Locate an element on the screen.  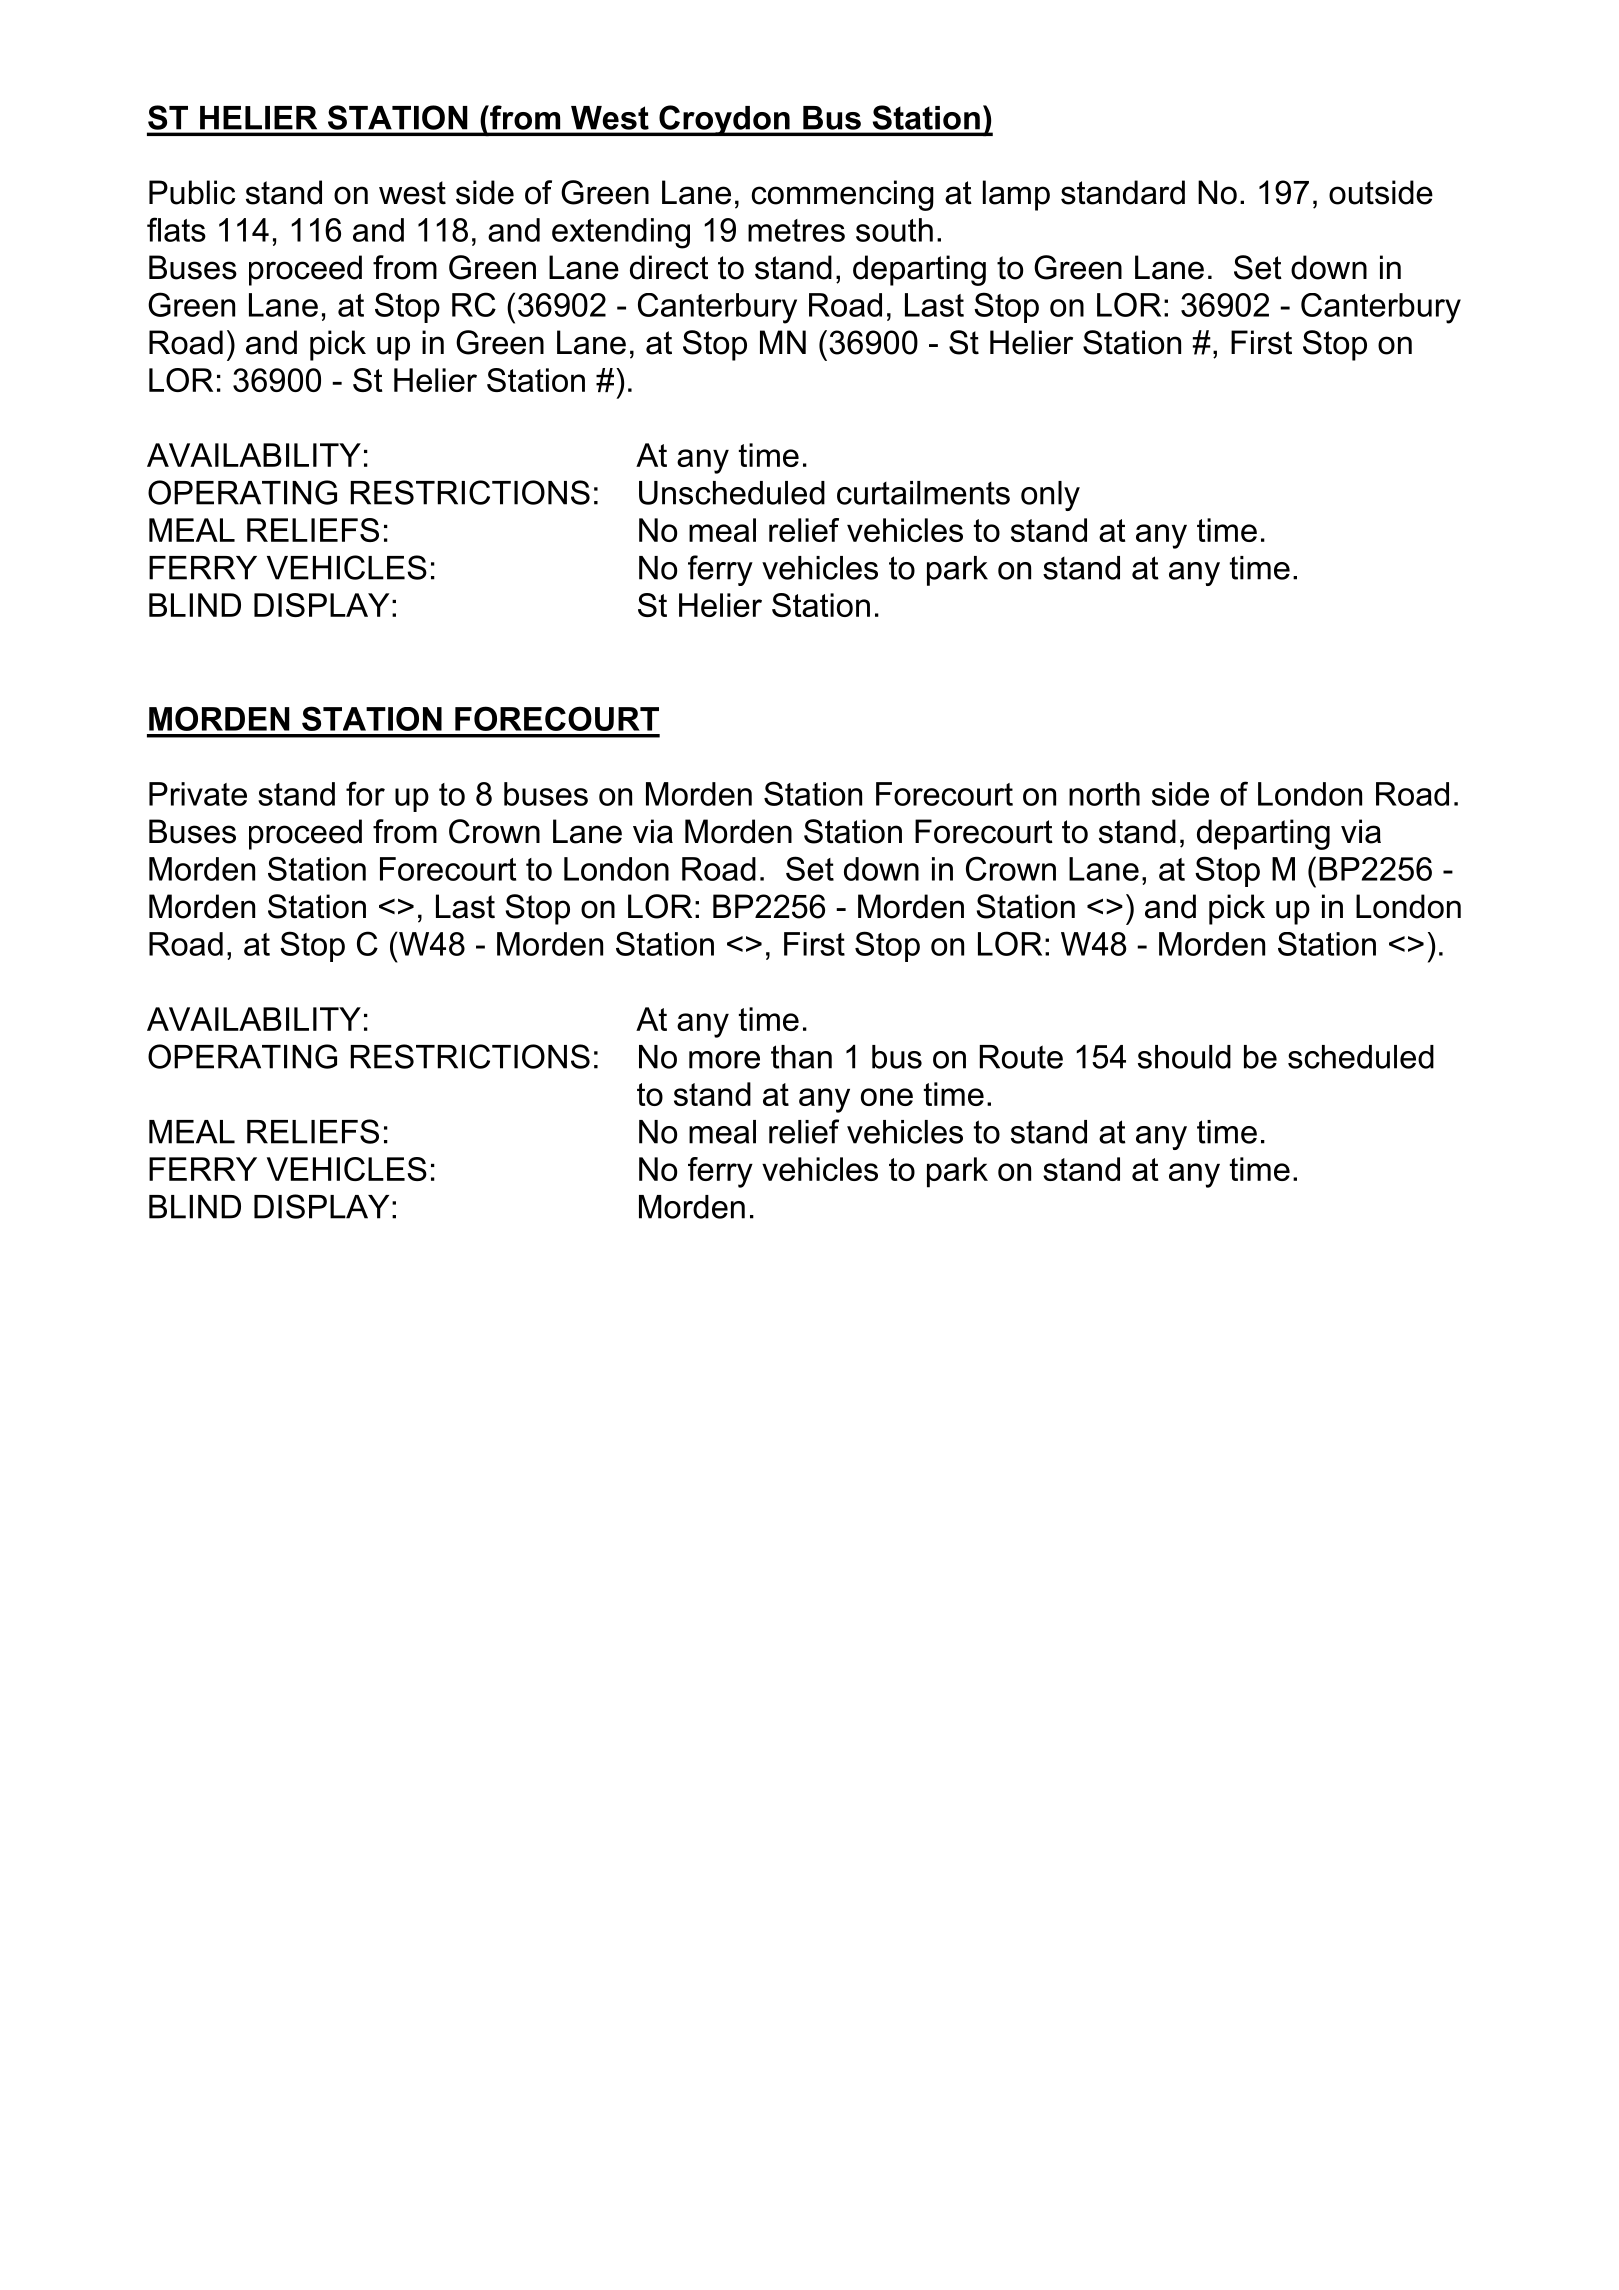
Route is located at coordinates (1021, 1057).
